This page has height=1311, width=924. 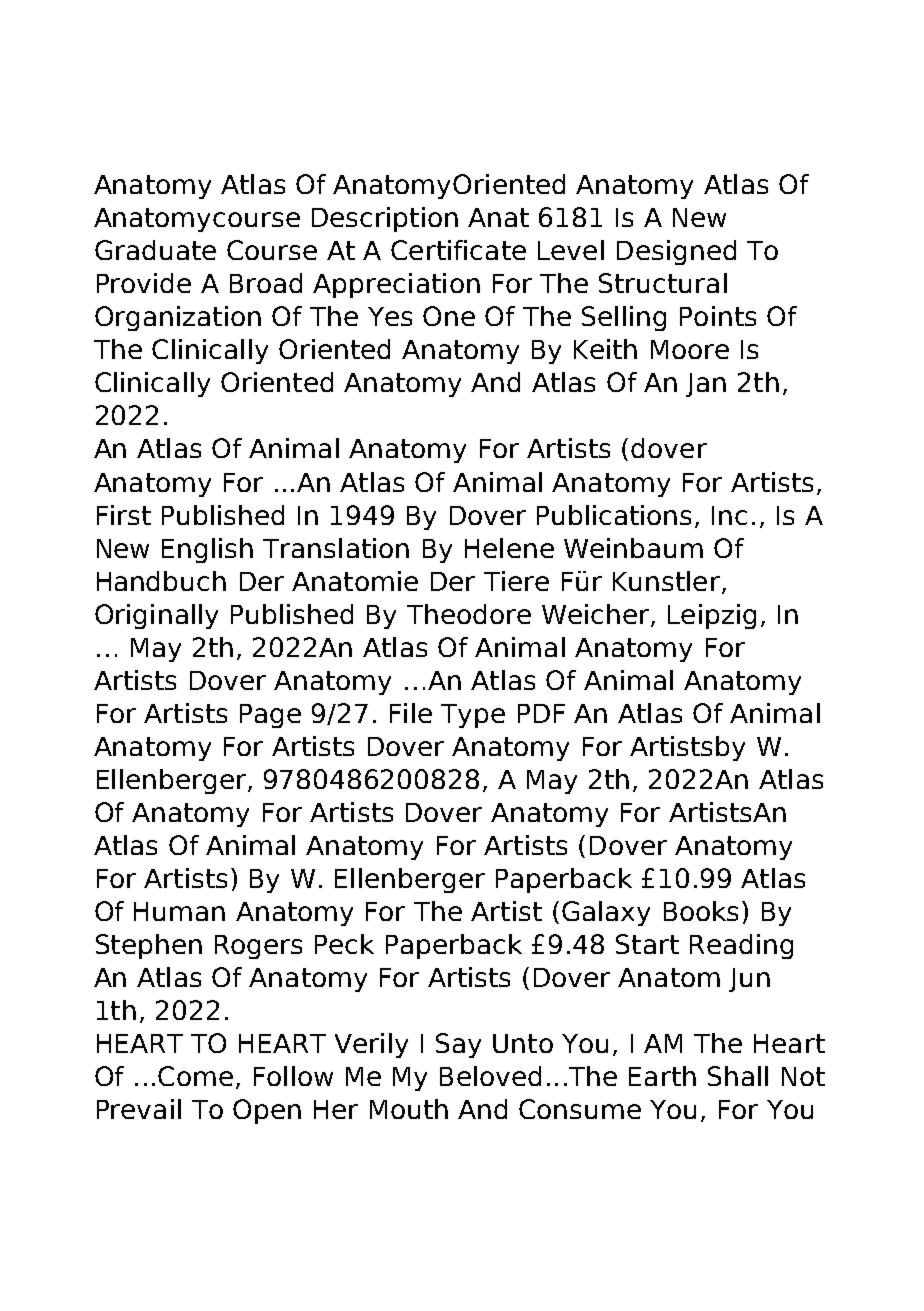 What do you see at coordinates (458, 1045) in the page?
I see `Say` at bounding box center [458, 1045].
